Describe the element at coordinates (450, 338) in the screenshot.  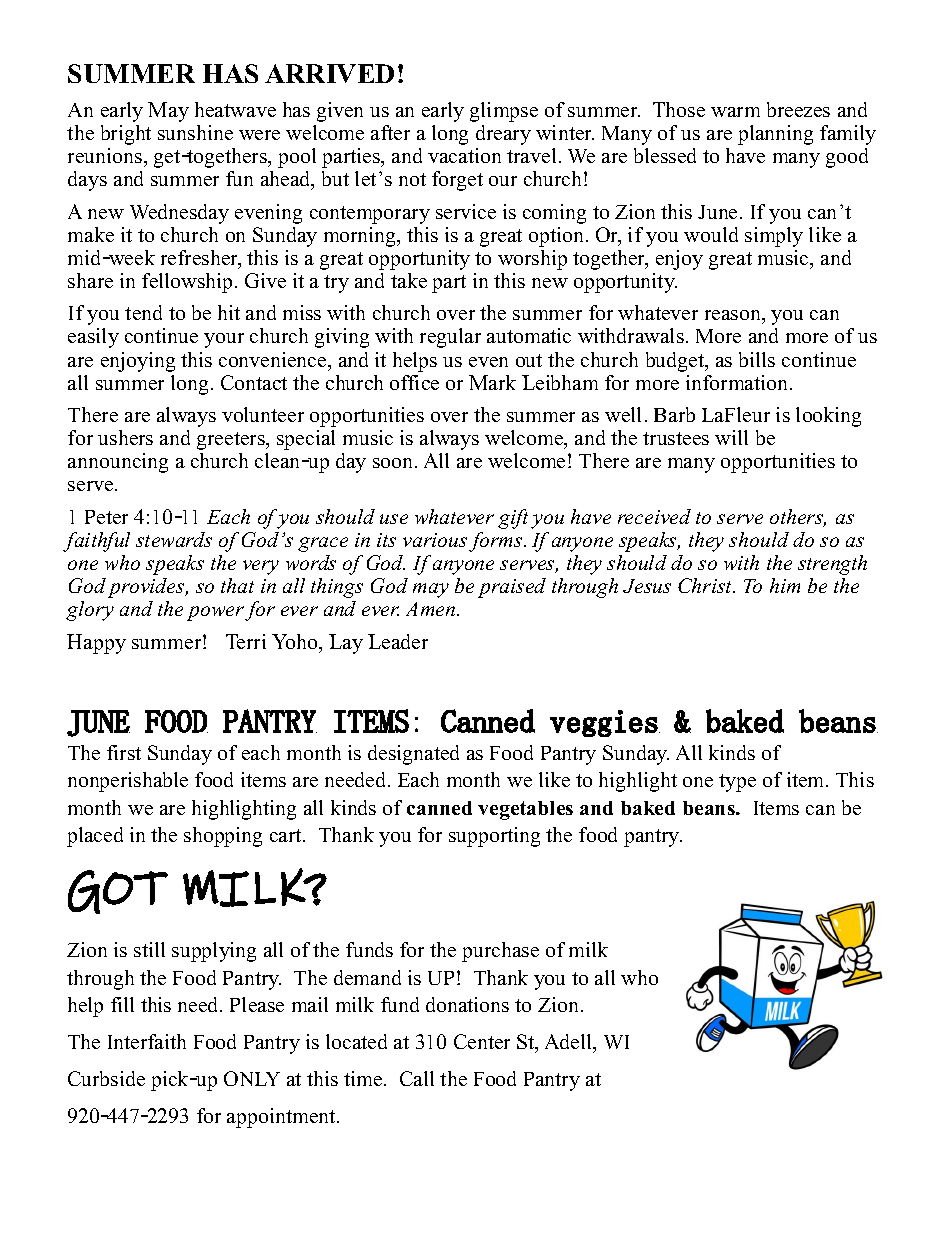
I see `regular` at that location.
